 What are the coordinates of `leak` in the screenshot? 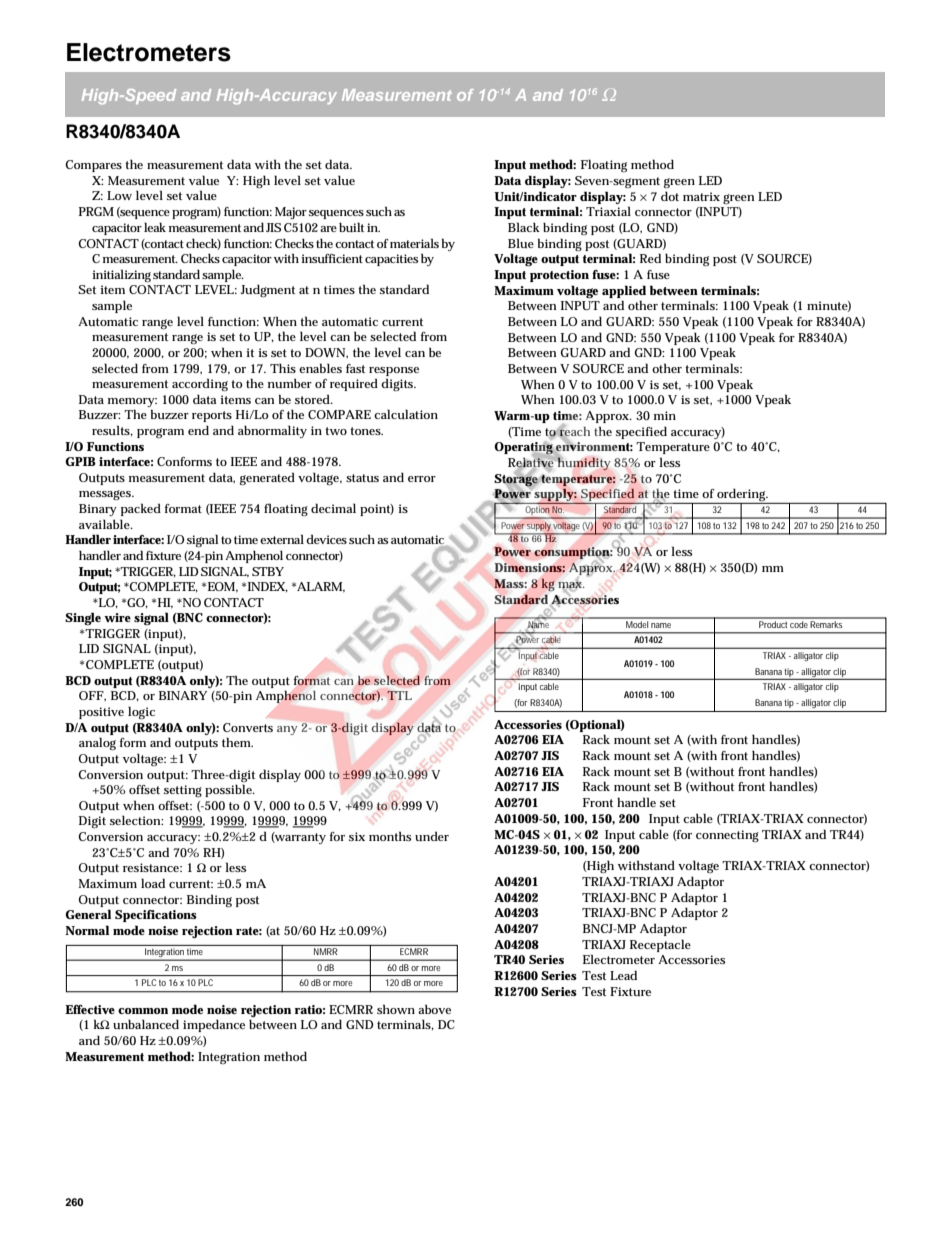 It's located at (155, 227).
